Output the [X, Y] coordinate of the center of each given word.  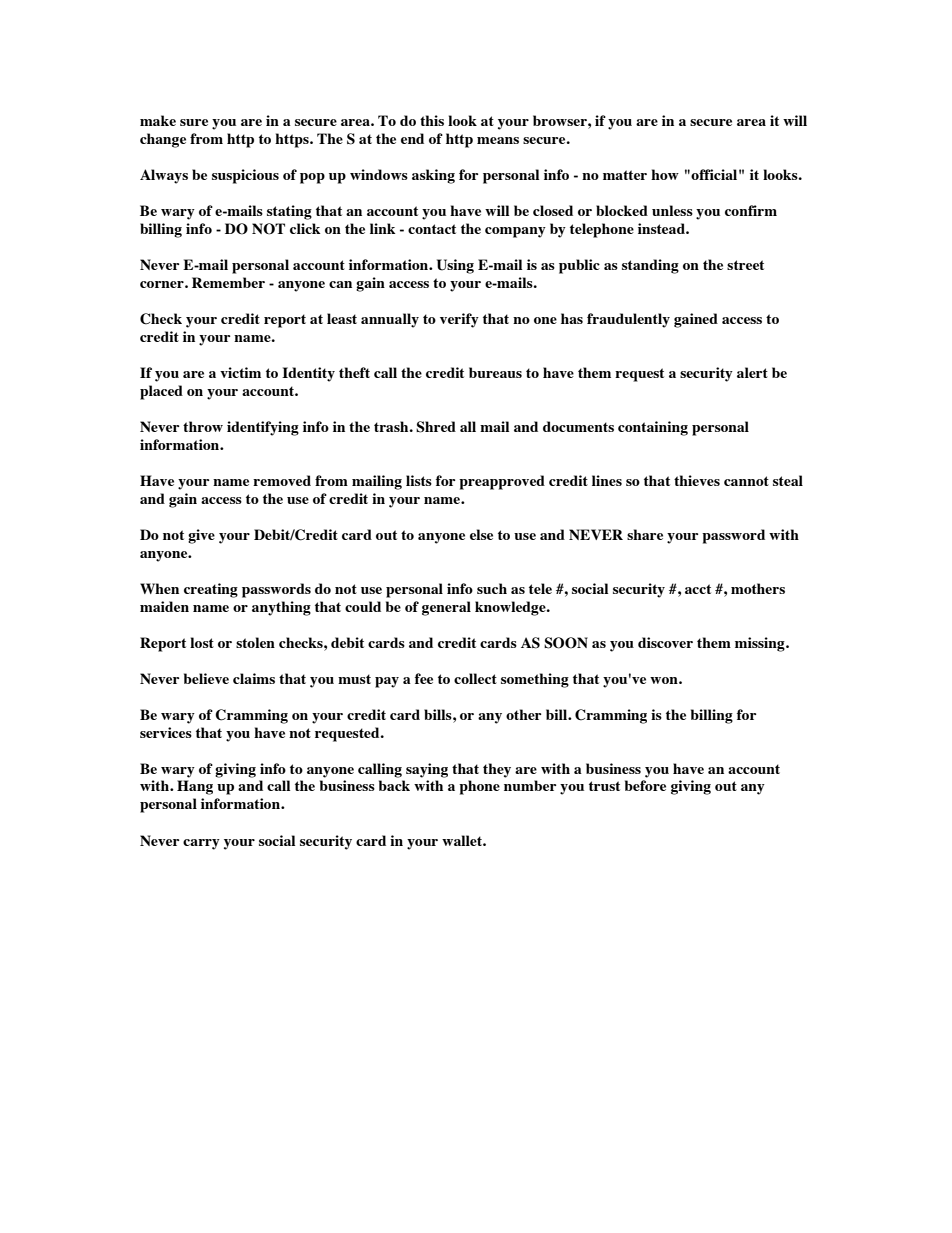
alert [752, 372]
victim [240, 372]
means [498, 140]
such [492, 588]
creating [211, 590]
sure [194, 122]
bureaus [495, 372]
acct [698, 589]
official [714, 174]
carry [201, 844]
